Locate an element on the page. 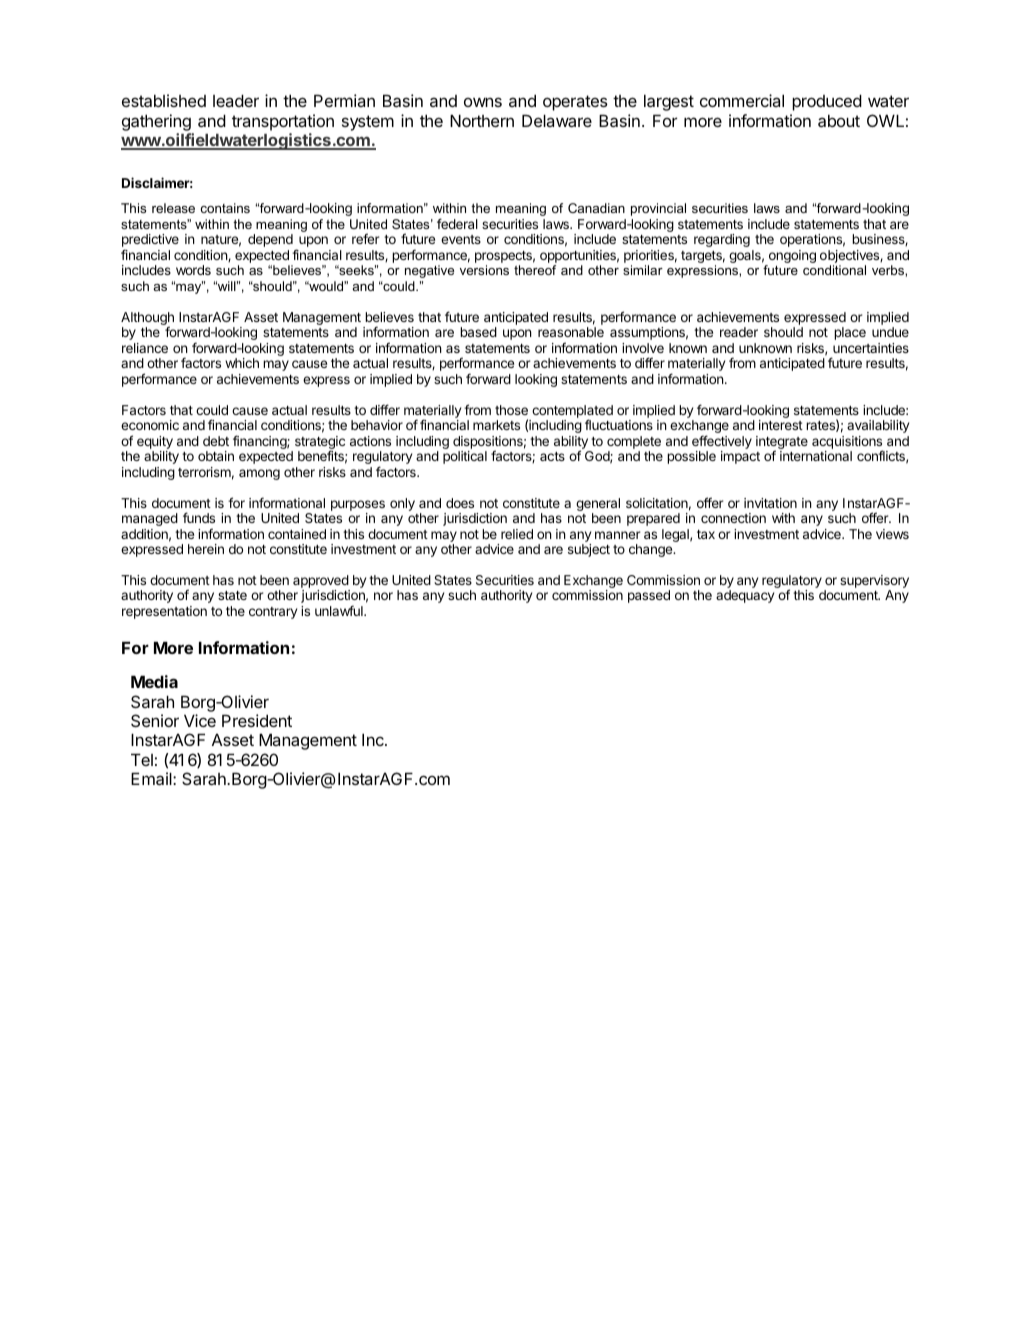  based is located at coordinates (478, 332).
